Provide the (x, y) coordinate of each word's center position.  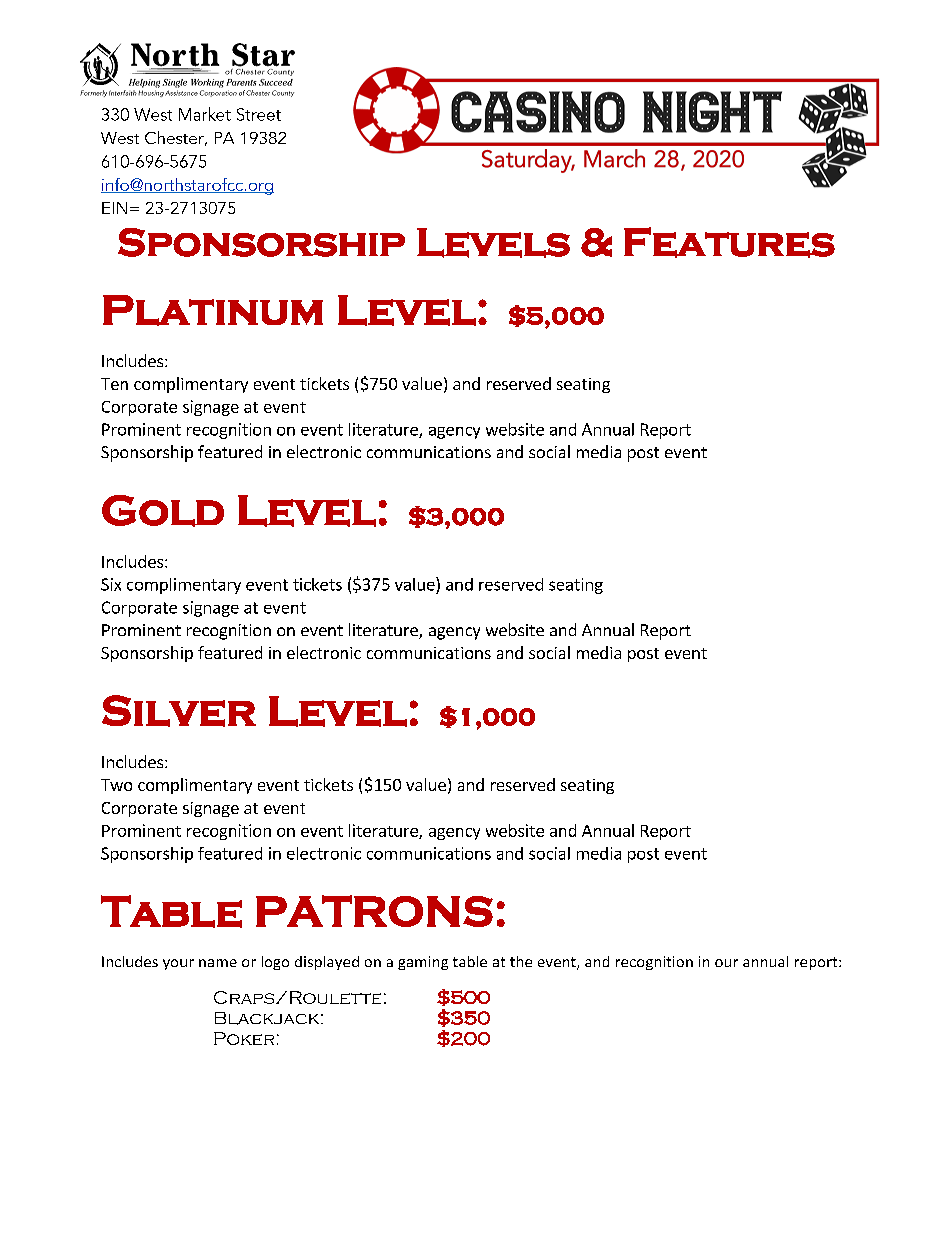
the (521, 961)
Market (205, 114)
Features (729, 242)
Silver (179, 711)
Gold (163, 511)
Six (111, 584)
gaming (423, 963)
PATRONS (374, 911)
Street (259, 114)
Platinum (213, 310)
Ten (114, 384)
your (178, 964)
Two (116, 785)
